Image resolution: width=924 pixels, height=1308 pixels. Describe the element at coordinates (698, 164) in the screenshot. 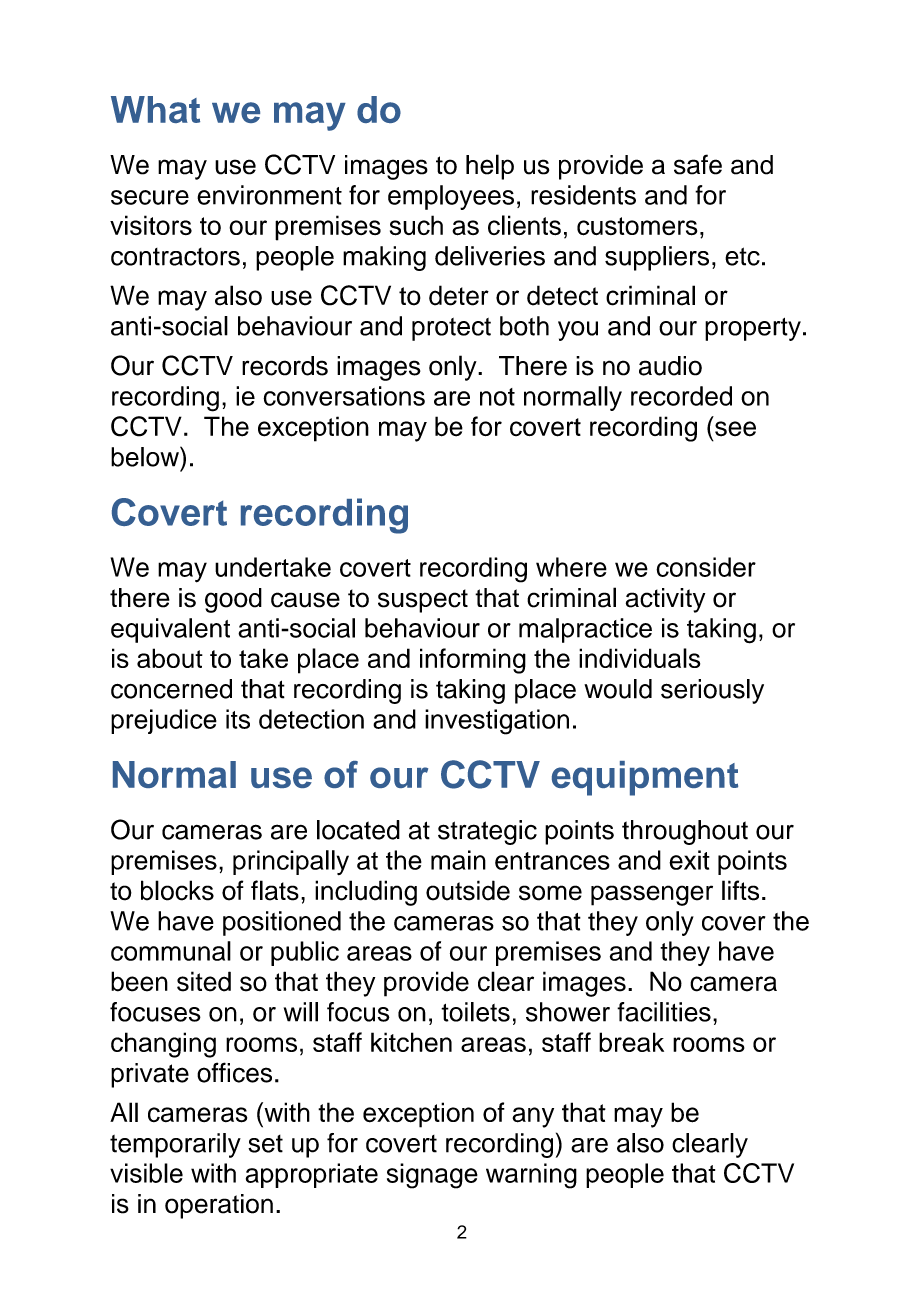

I see `safe` at that location.
